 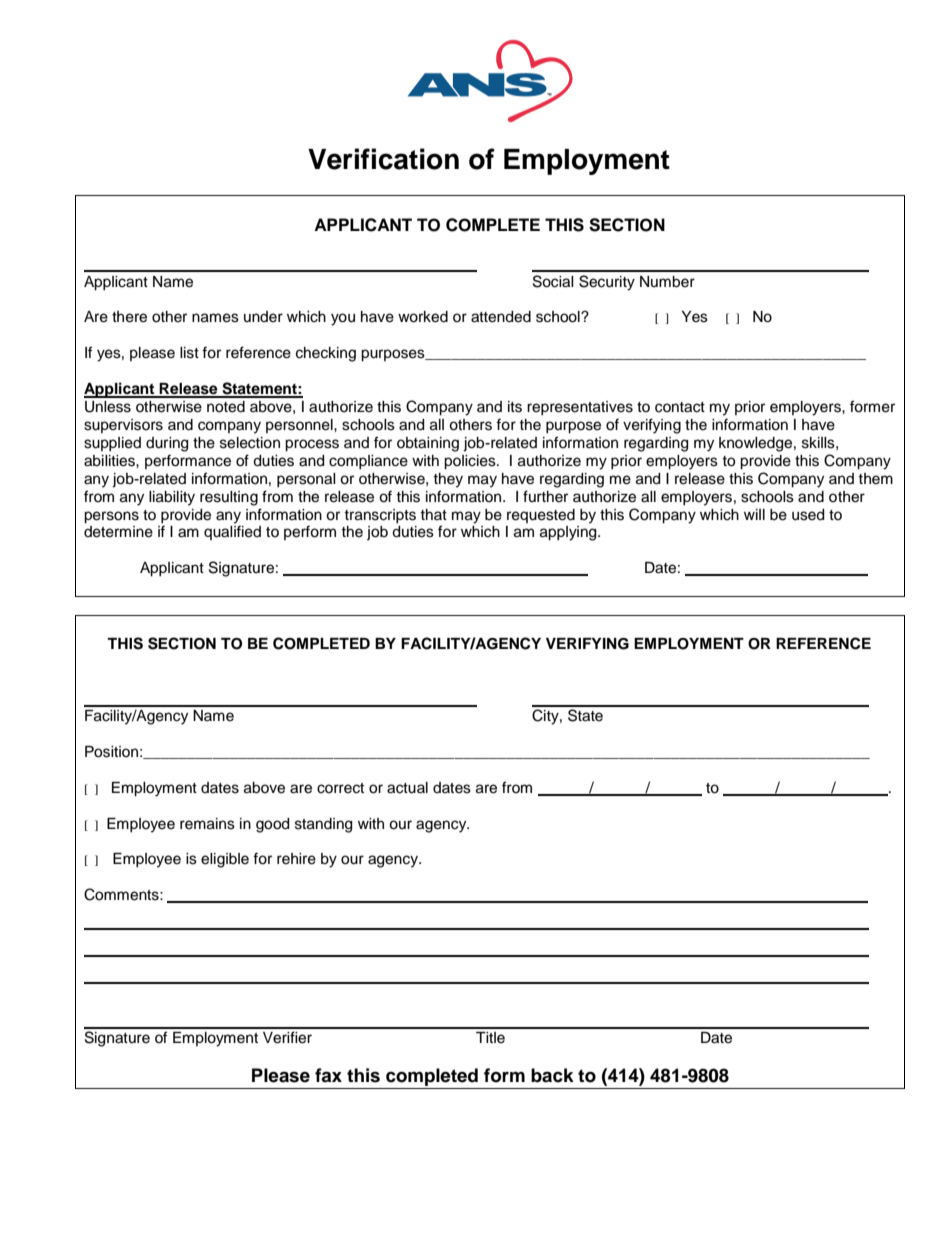 I want to click on Verifier, so click(x=287, y=1037).
